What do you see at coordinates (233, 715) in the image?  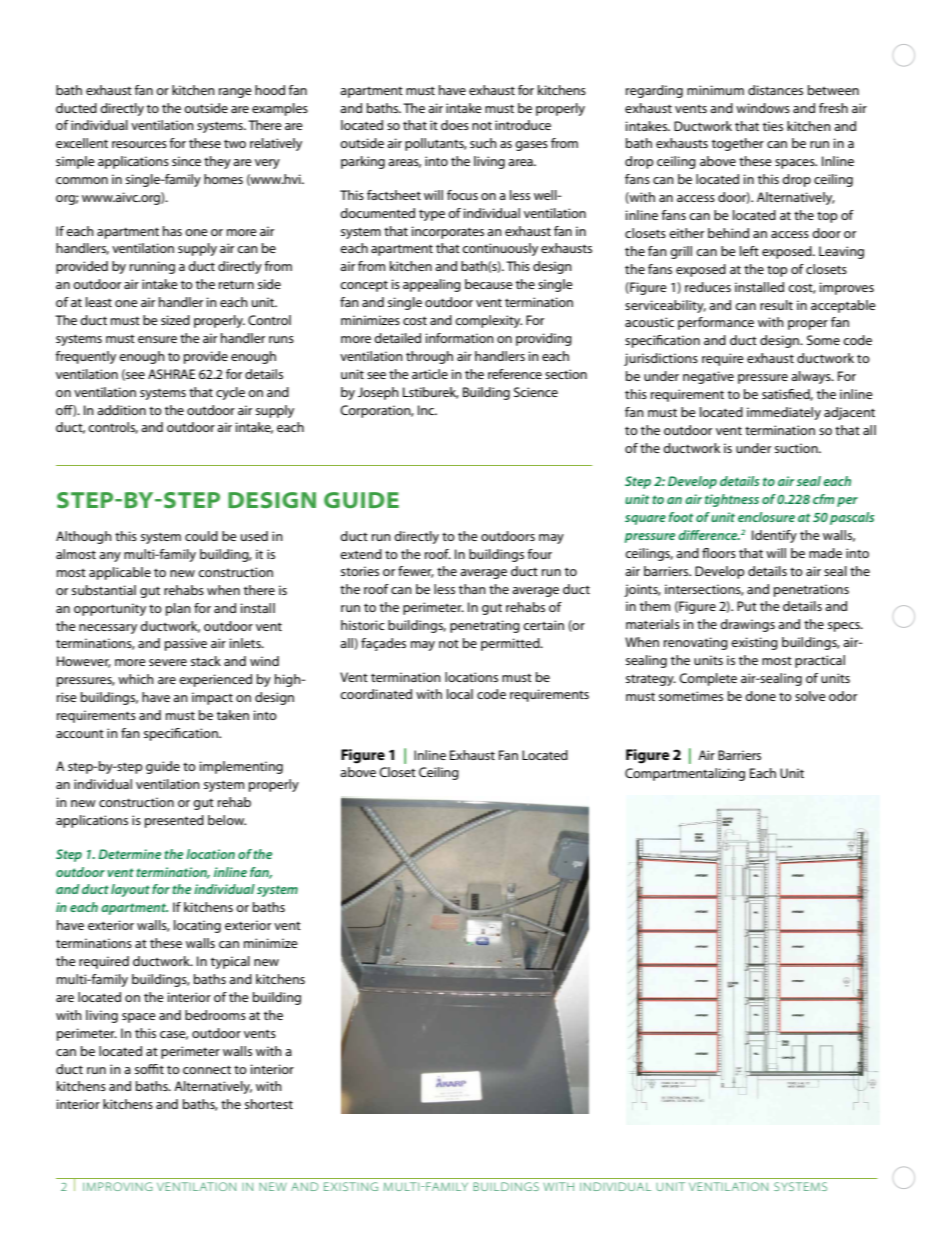 I see `taken` at bounding box center [233, 715].
